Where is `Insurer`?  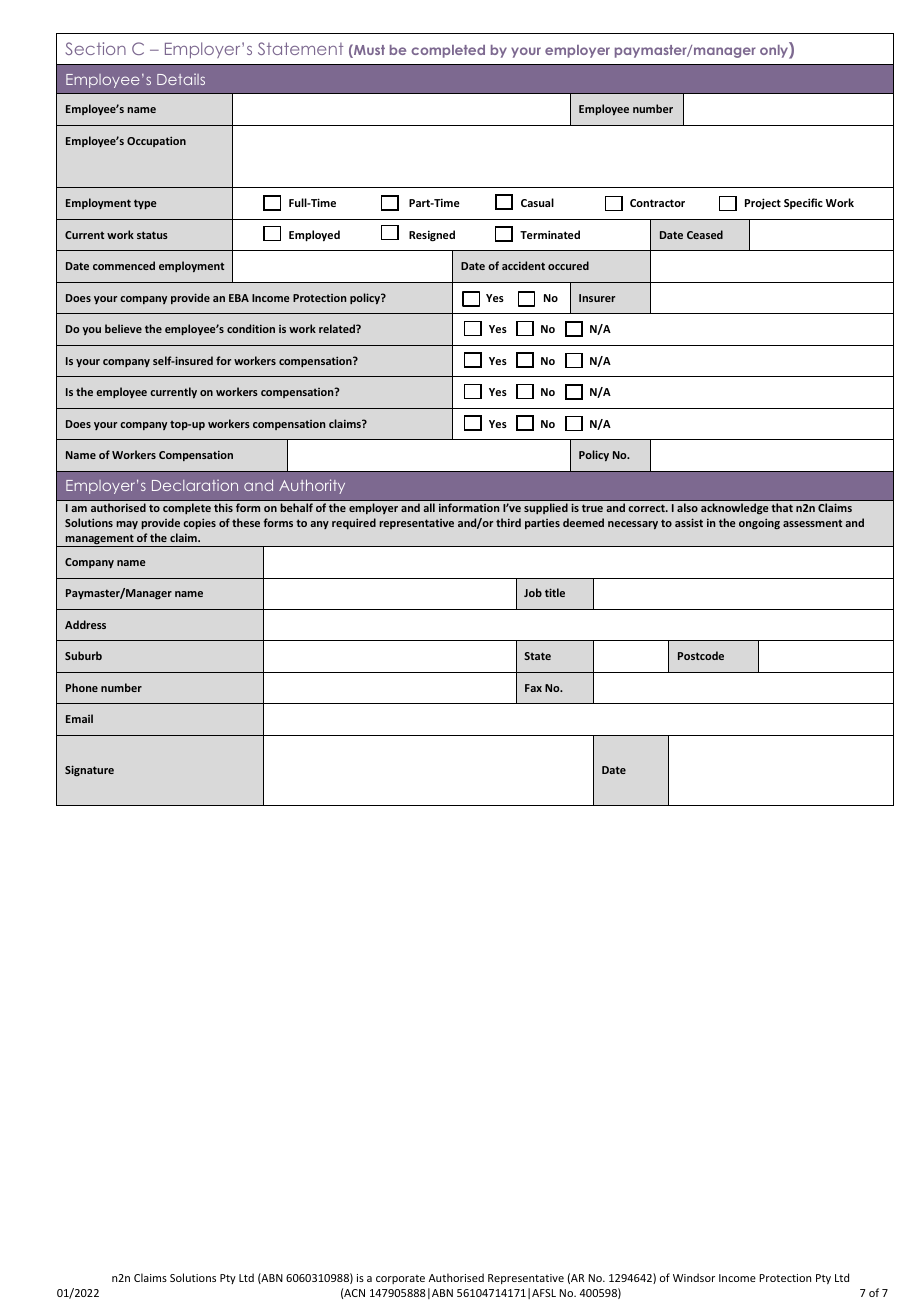 Insurer is located at coordinates (597, 298).
